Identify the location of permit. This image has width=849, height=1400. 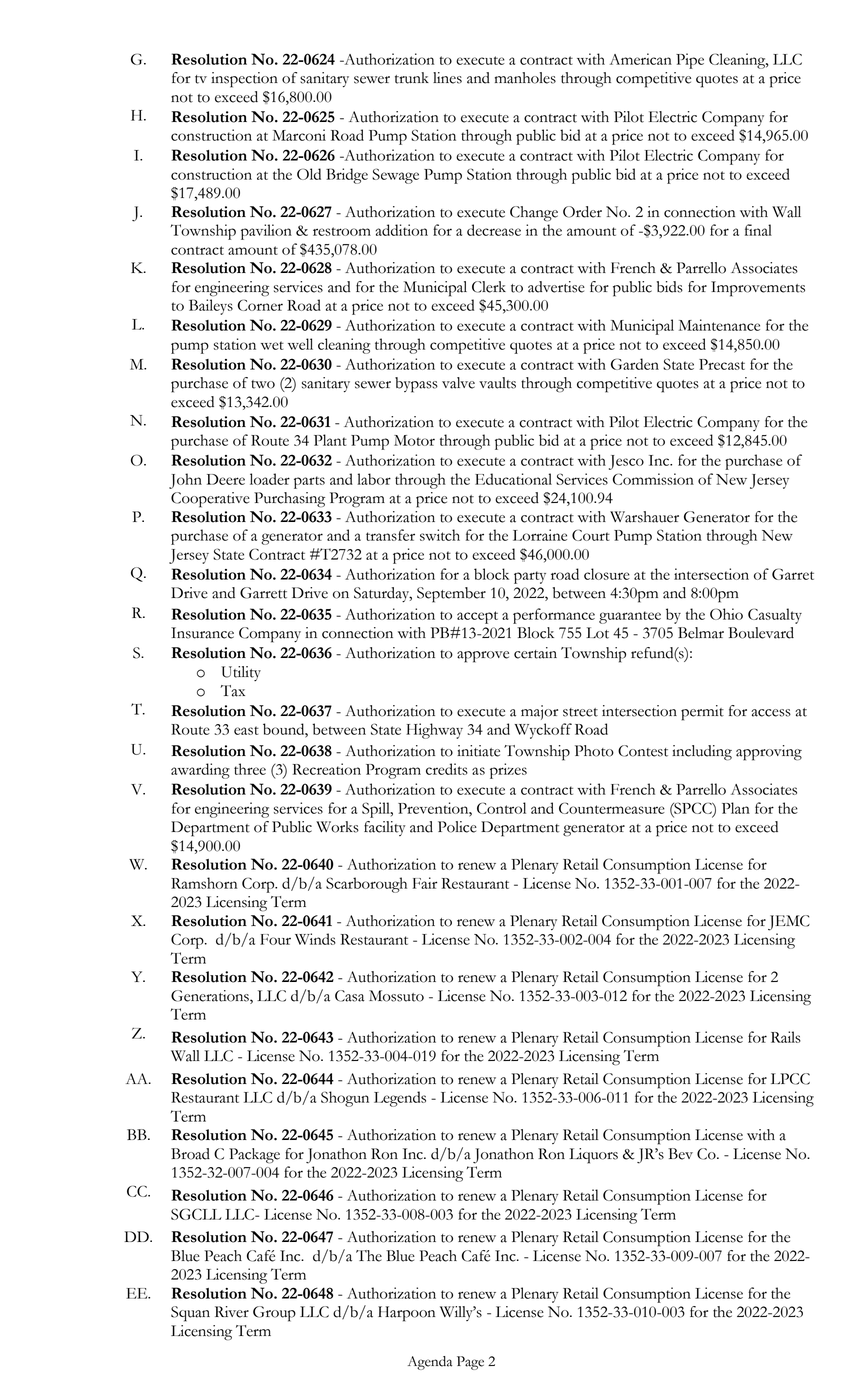
(702, 713).
